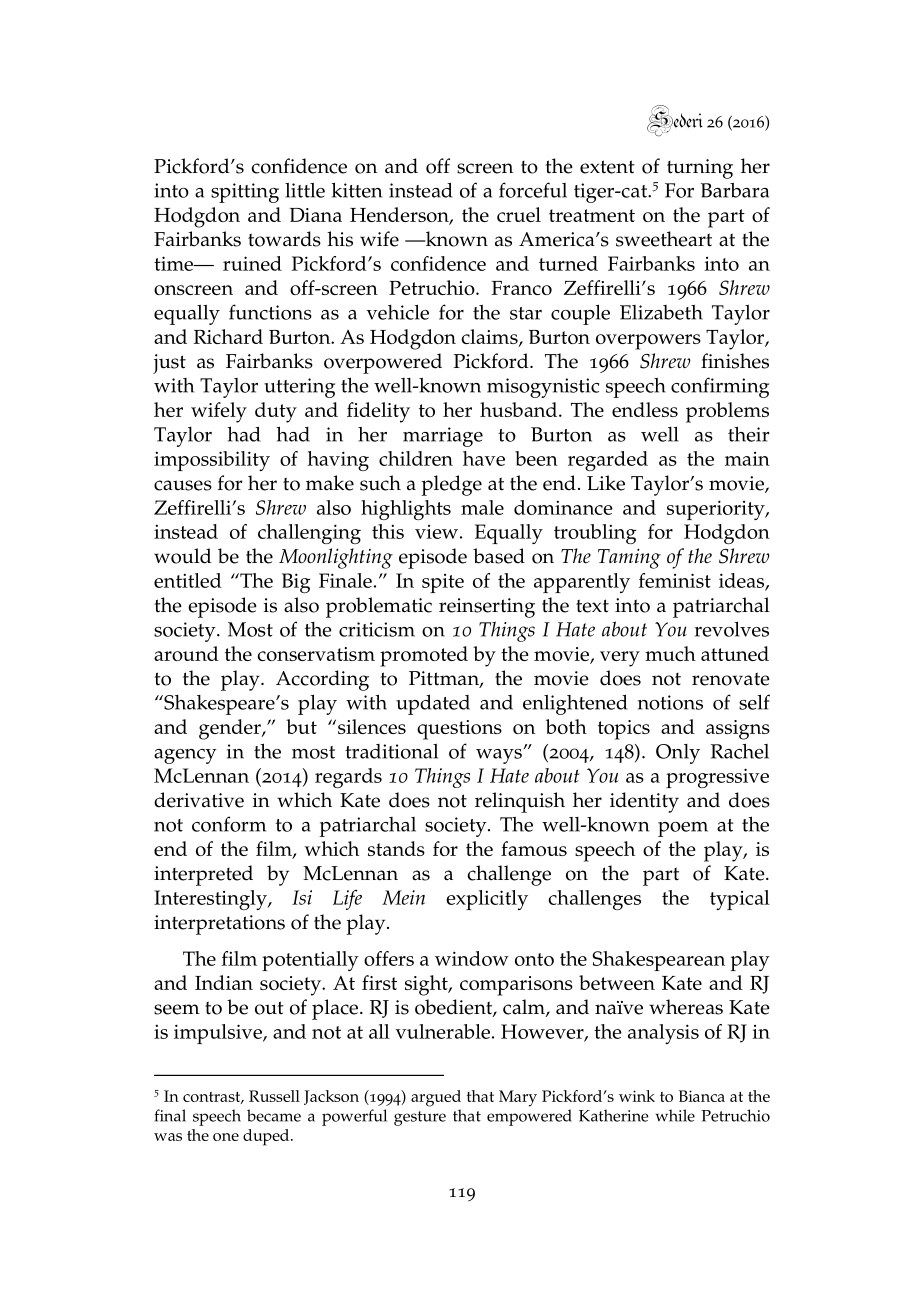  I want to click on gender, so click(231, 729).
